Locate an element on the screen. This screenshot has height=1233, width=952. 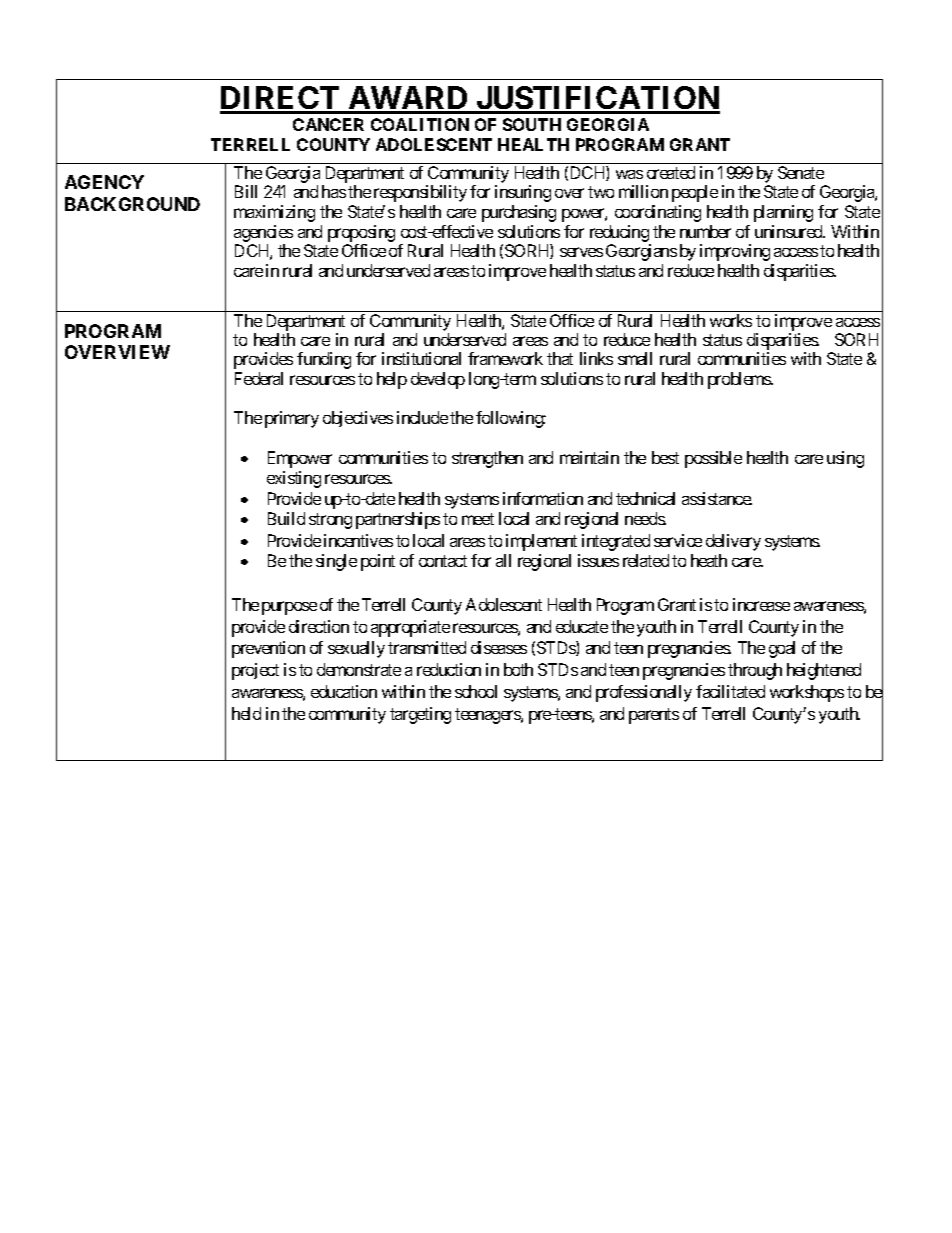
COALITION is located at coordinates (420, 124).
